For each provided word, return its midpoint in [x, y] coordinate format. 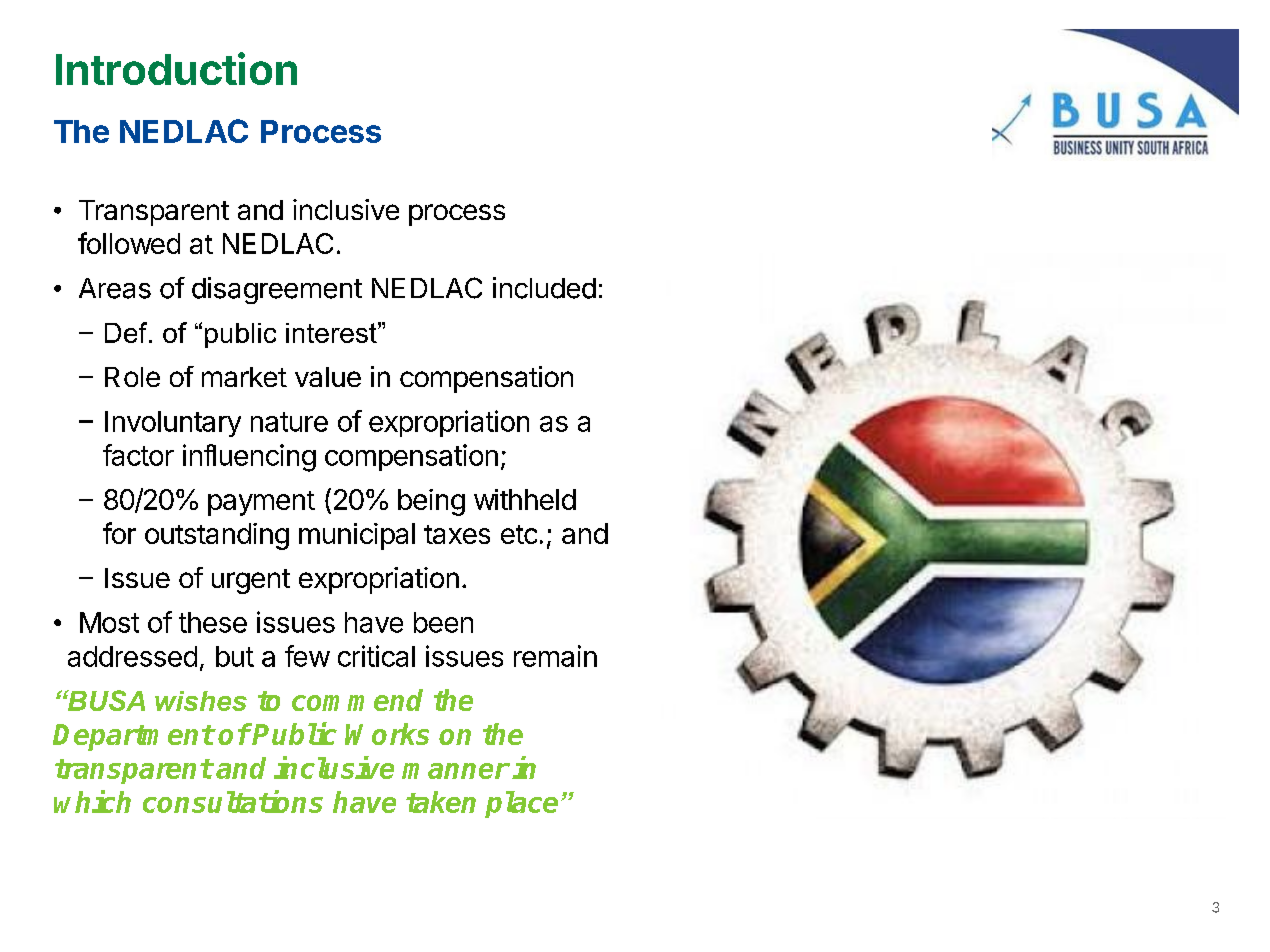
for [119, 533]
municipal [357, 536]
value [328, 377]
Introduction [176, 68]
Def [127, 332]
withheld [525, 499]
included [544, 288]
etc [519, 534]
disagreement [277, 290]
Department [133, 737]
